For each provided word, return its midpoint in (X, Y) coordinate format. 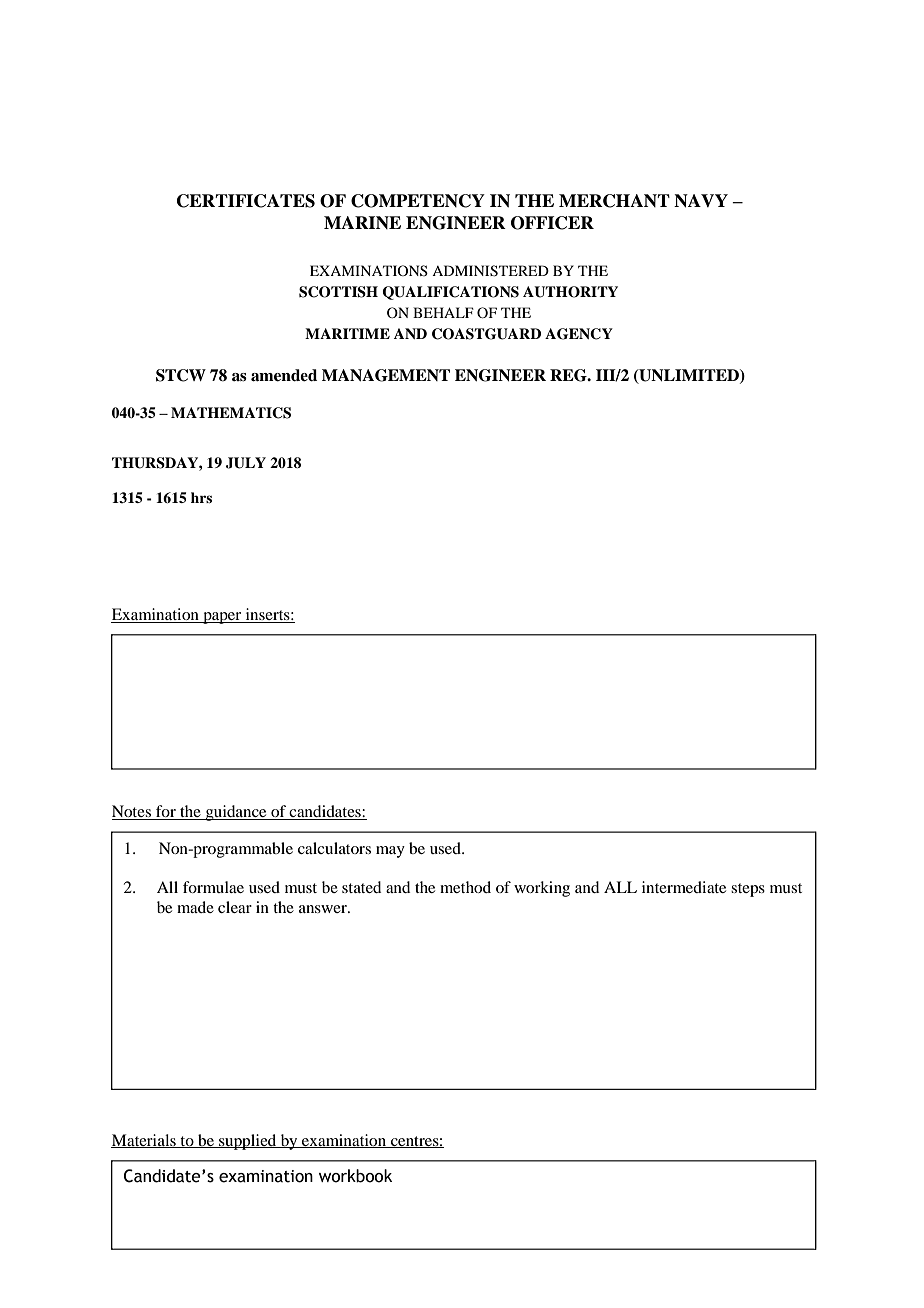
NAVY (701, 201)
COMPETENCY (418, 201)
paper (222, 618)
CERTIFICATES (246, 201)
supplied (248, 1142)
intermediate (684, 887)
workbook (355, 1176)
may (390, 852)
